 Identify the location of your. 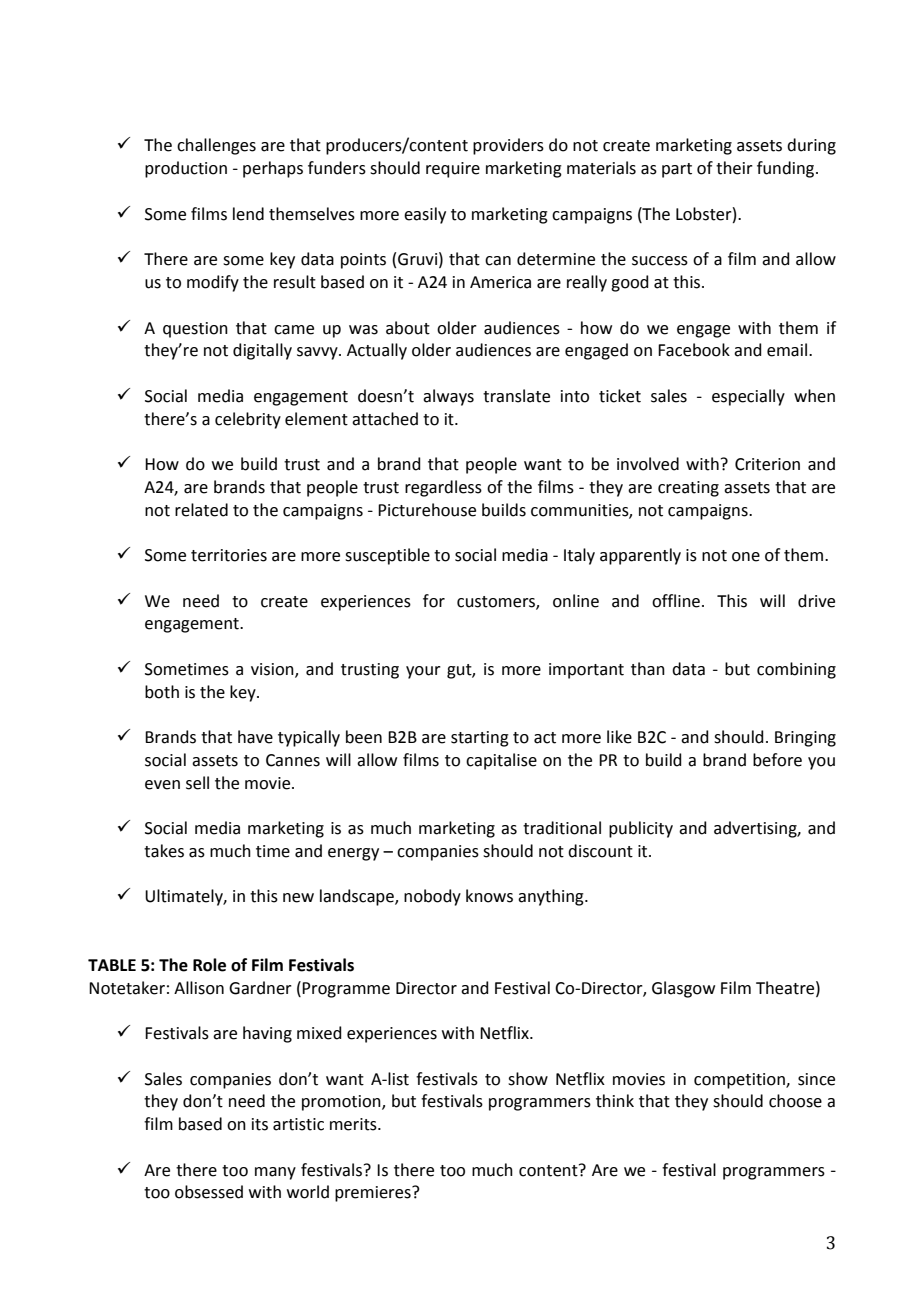
(423, 672).
